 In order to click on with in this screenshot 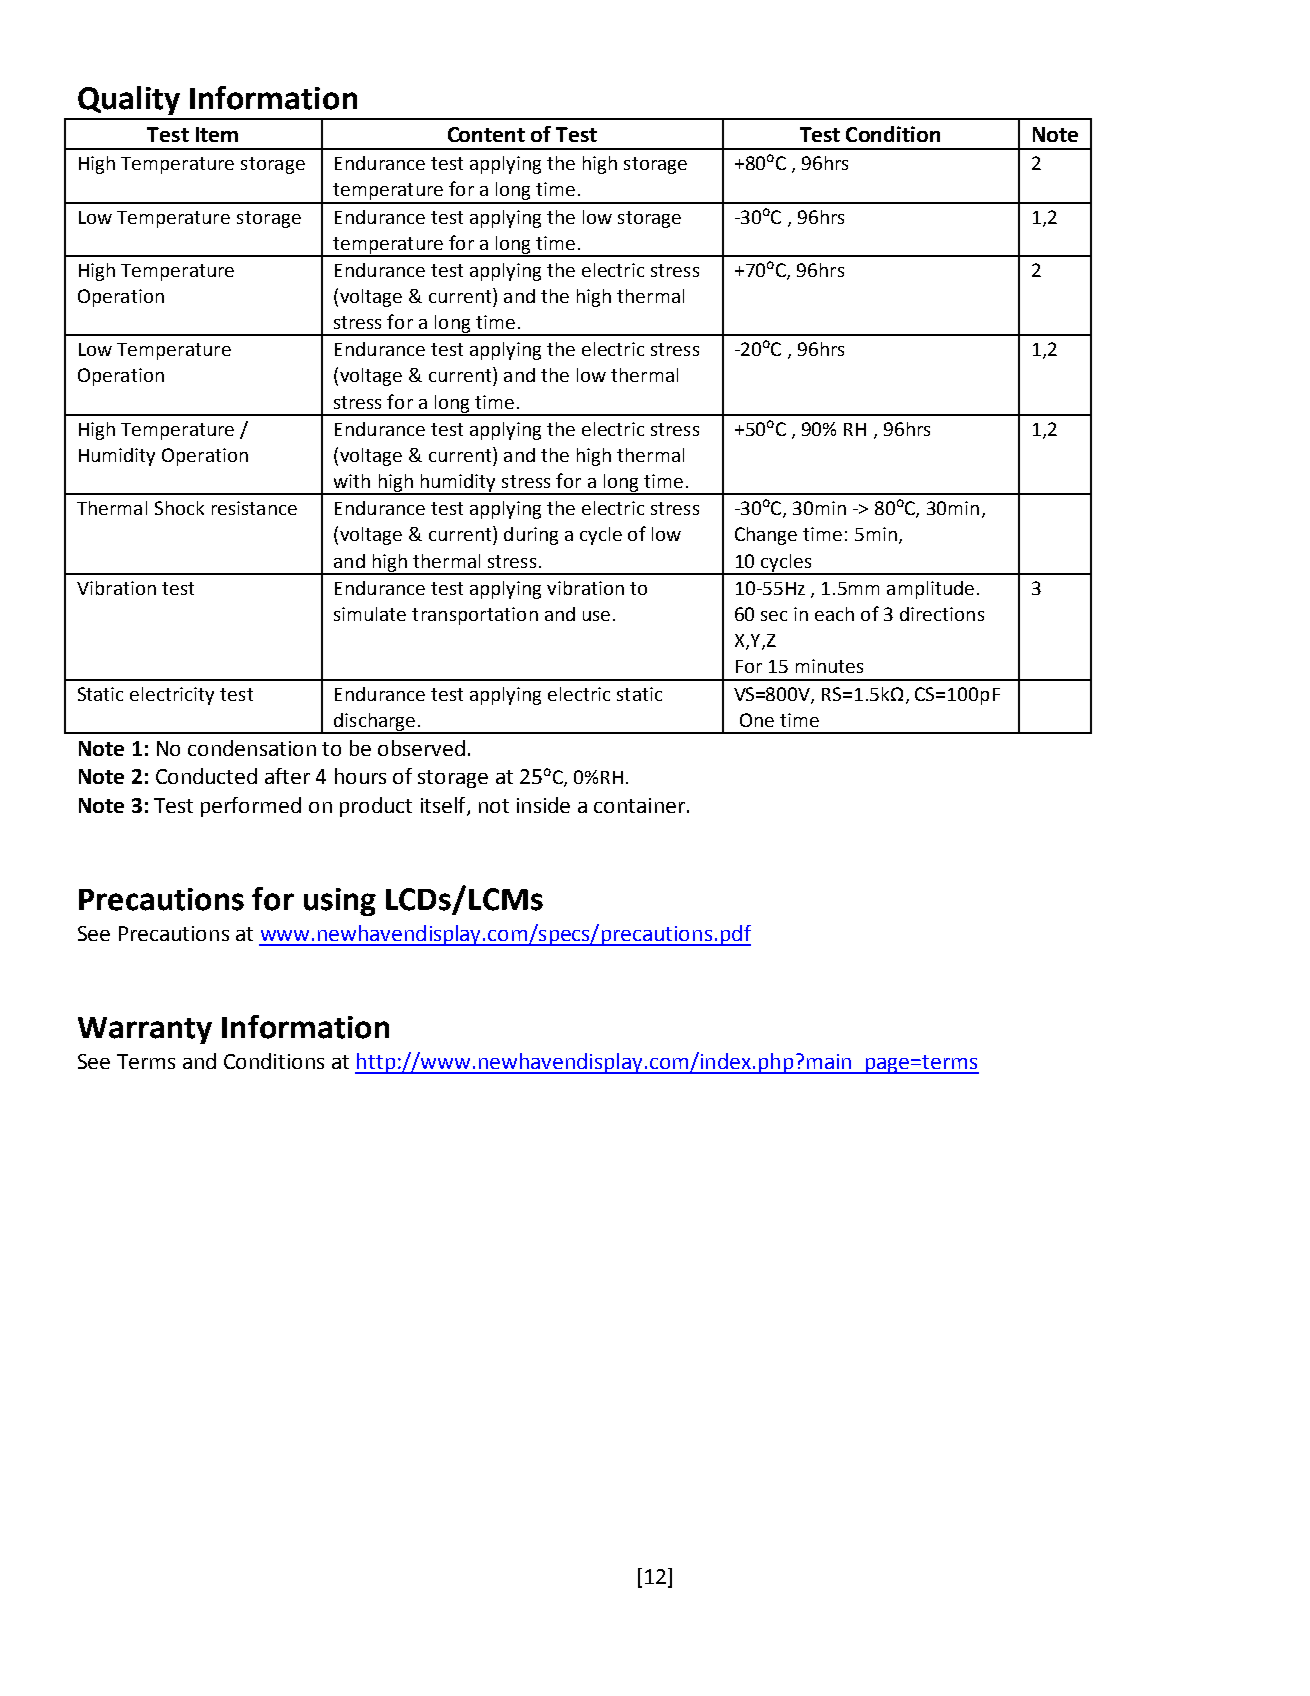, I will do `click(352, 481)`.
